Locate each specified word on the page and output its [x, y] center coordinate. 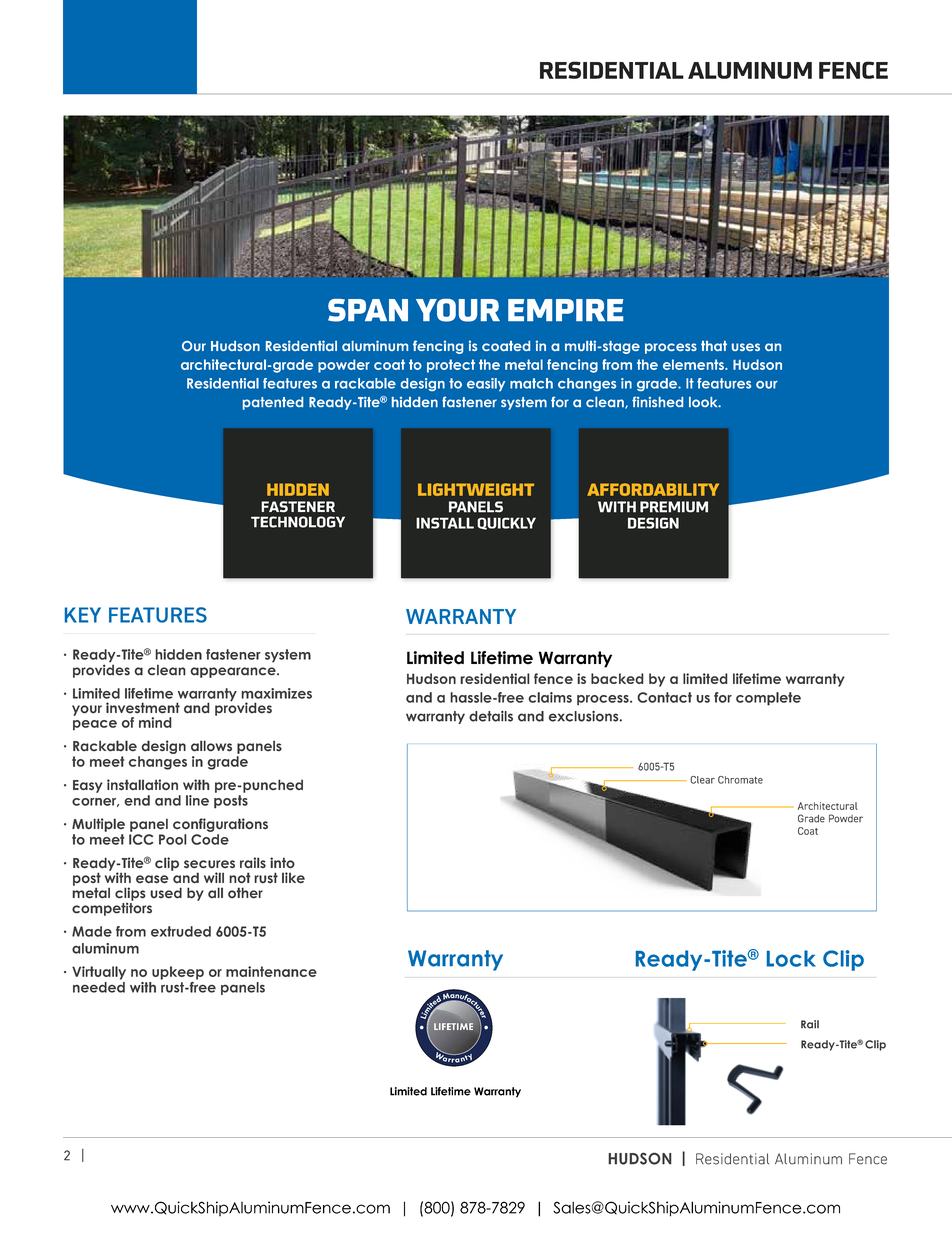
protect [451, 366]
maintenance [271, 971]
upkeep [178, 973]
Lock [791, 958]
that [714, 346]
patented [273, 403]
